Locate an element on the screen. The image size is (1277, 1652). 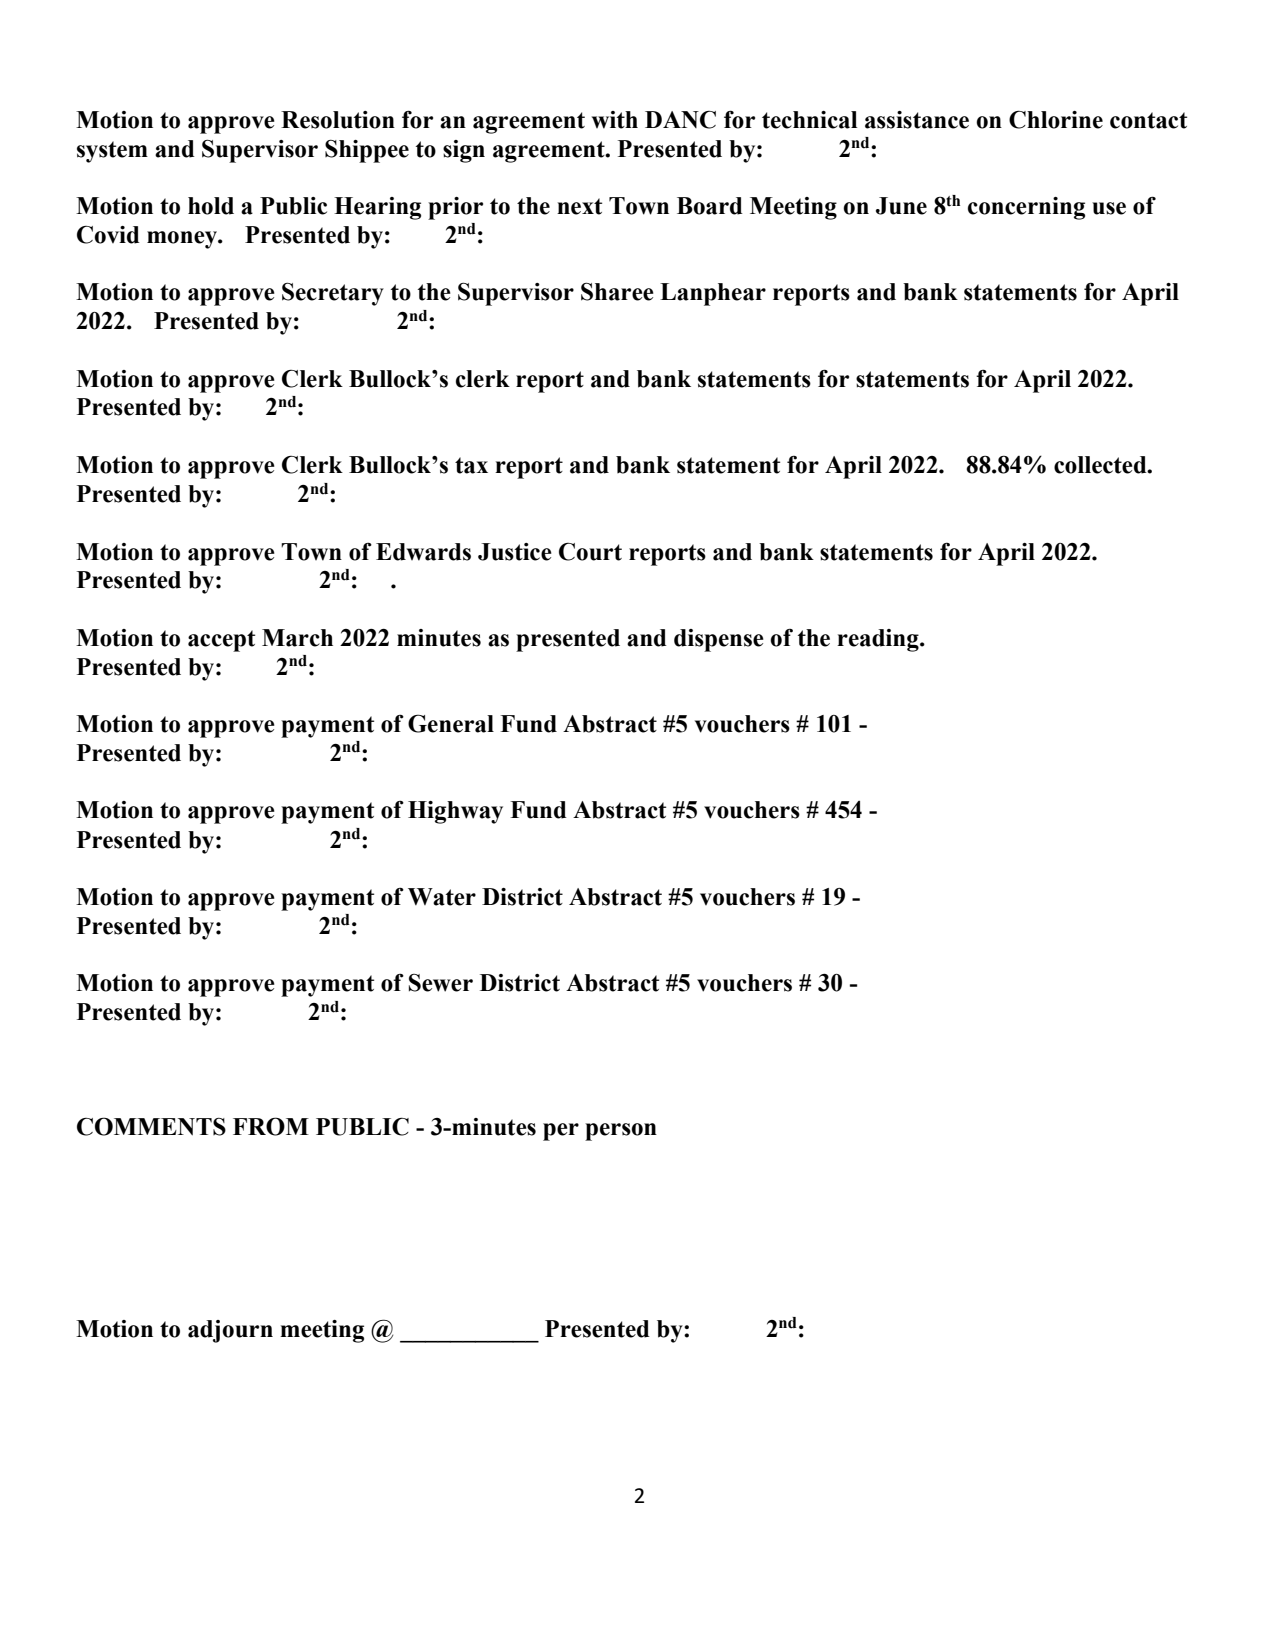
COMMENTS is located at coordinates (151, 1126).
